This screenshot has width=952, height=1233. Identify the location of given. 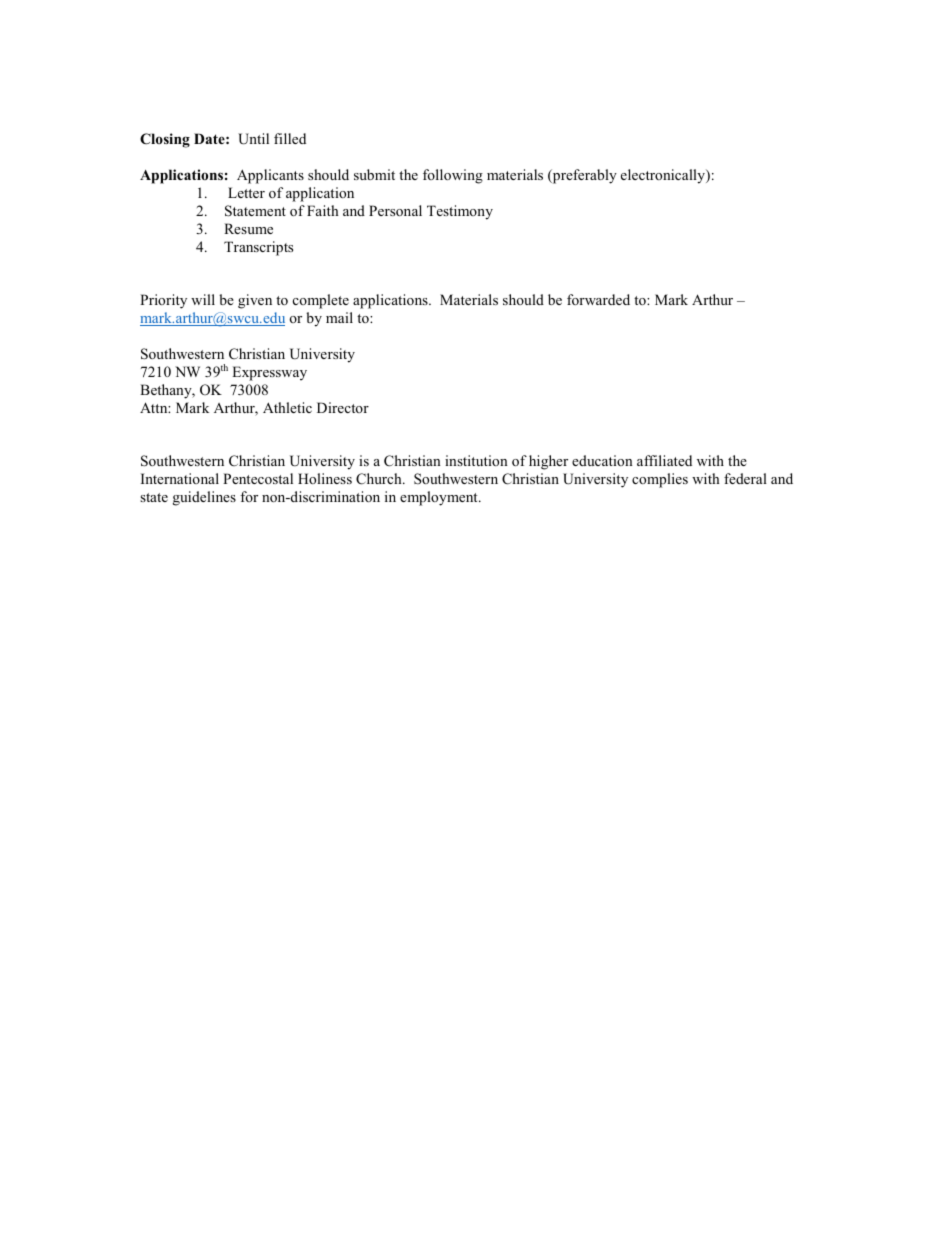
(255, 301).
